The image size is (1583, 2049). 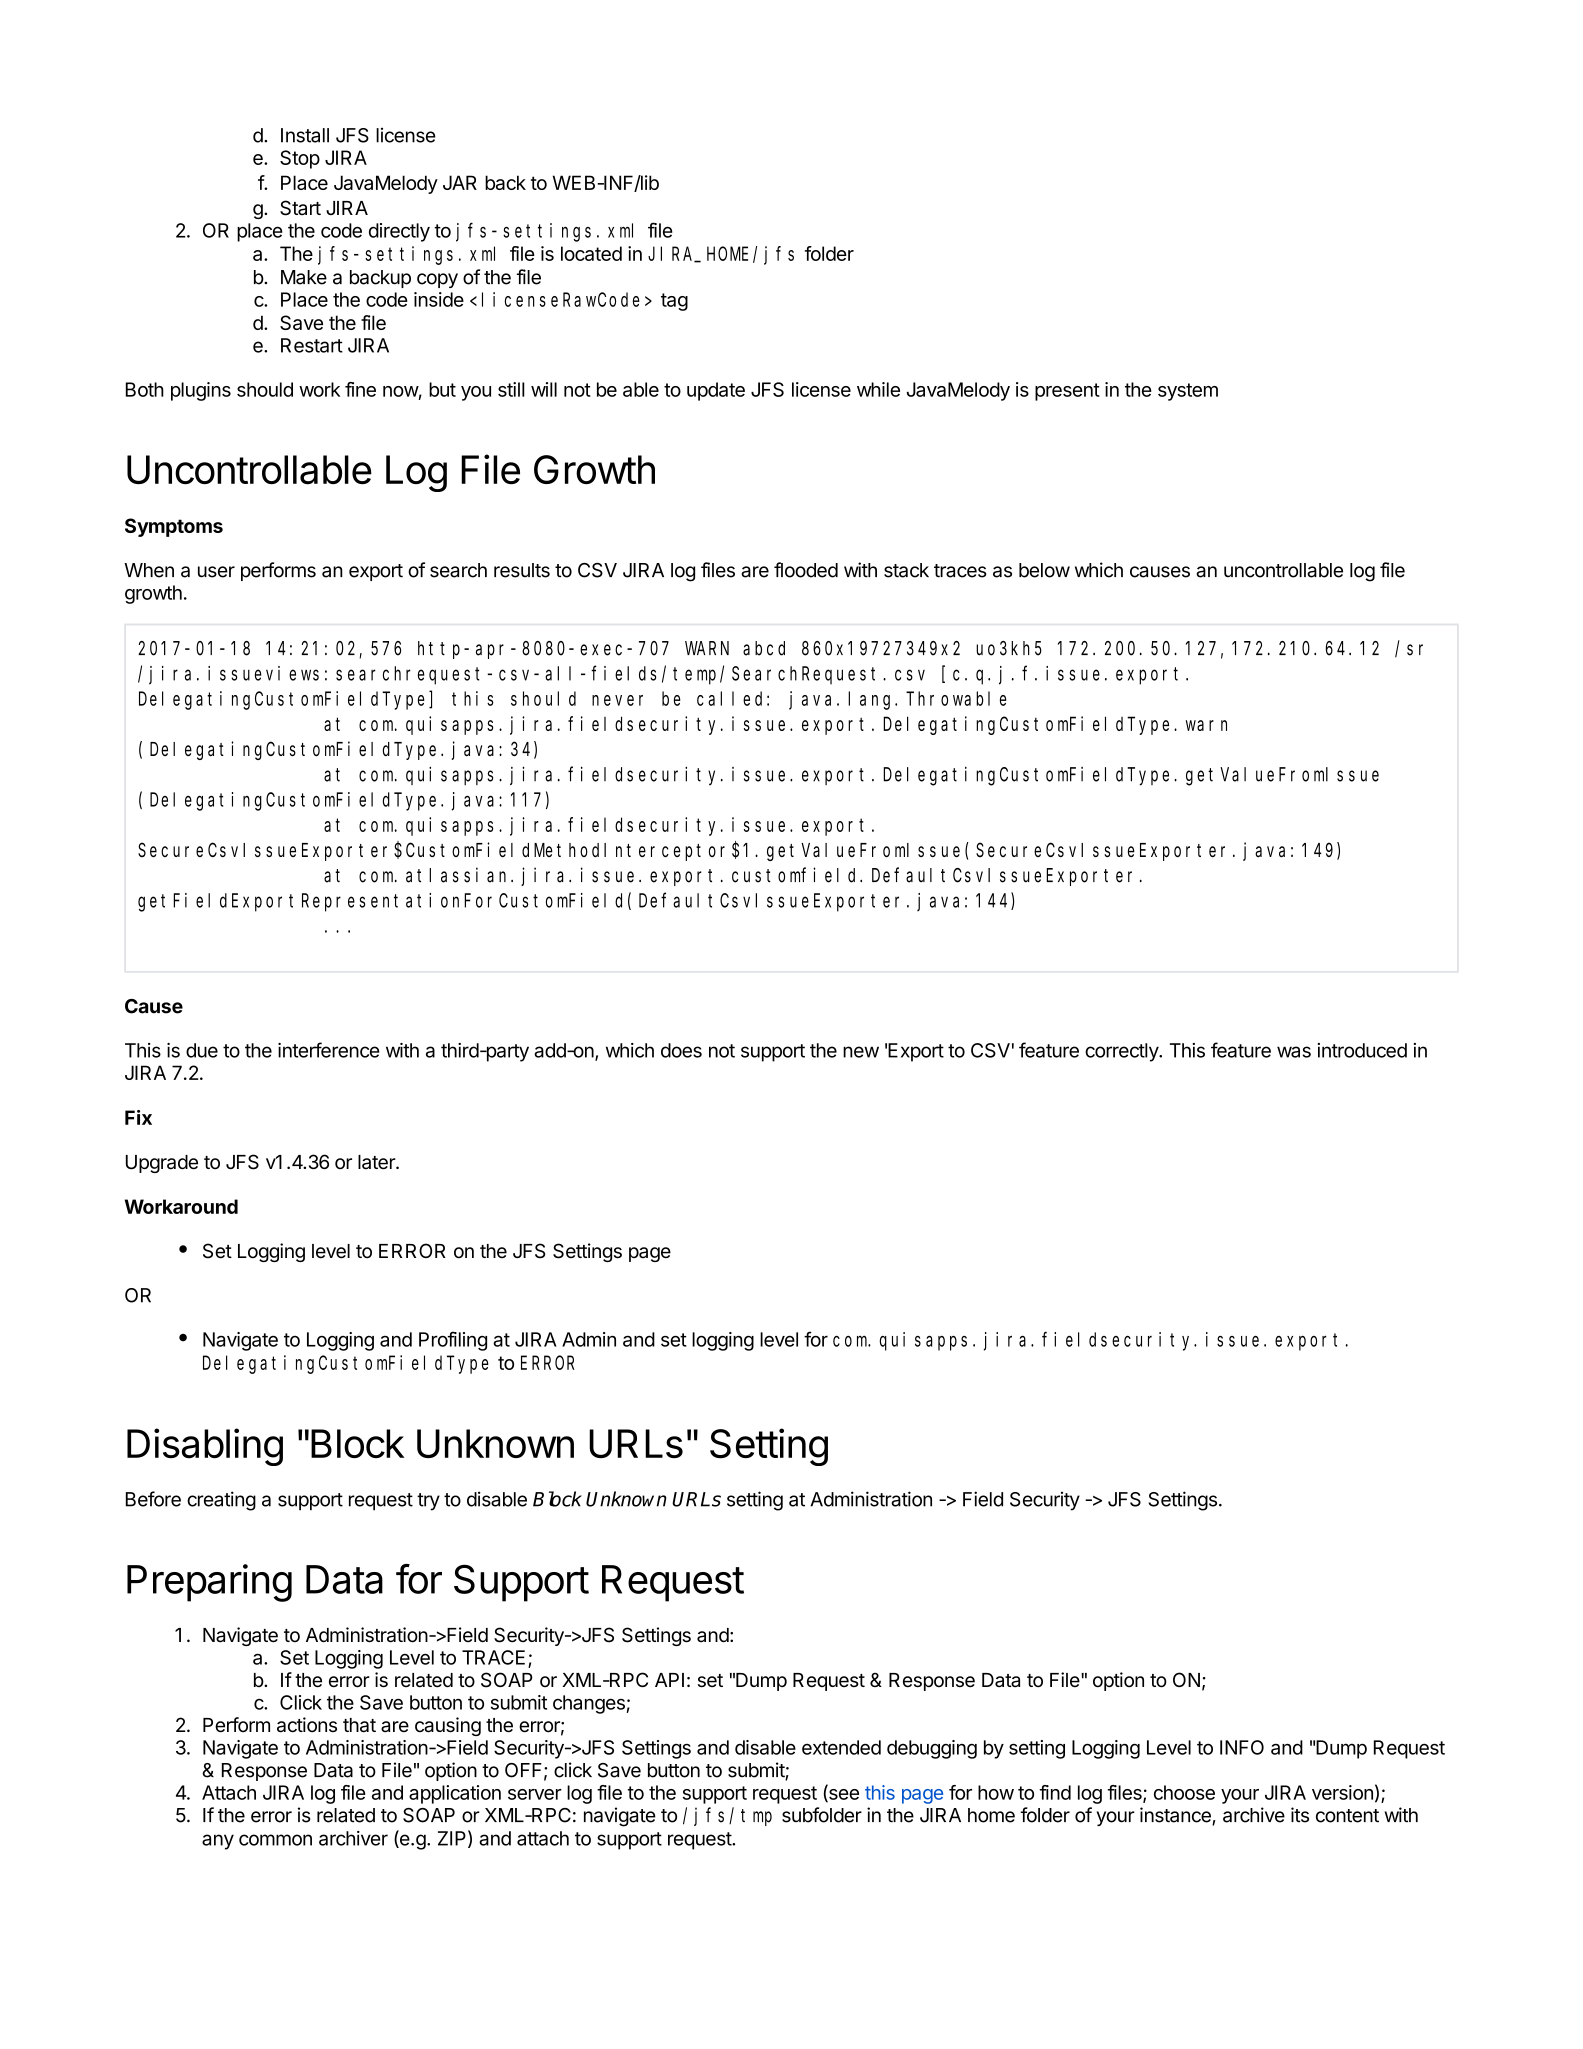 What do you see at coordinates (674, 302) in the screenshot?
I see `tag` at bounding box center [674, 302].
